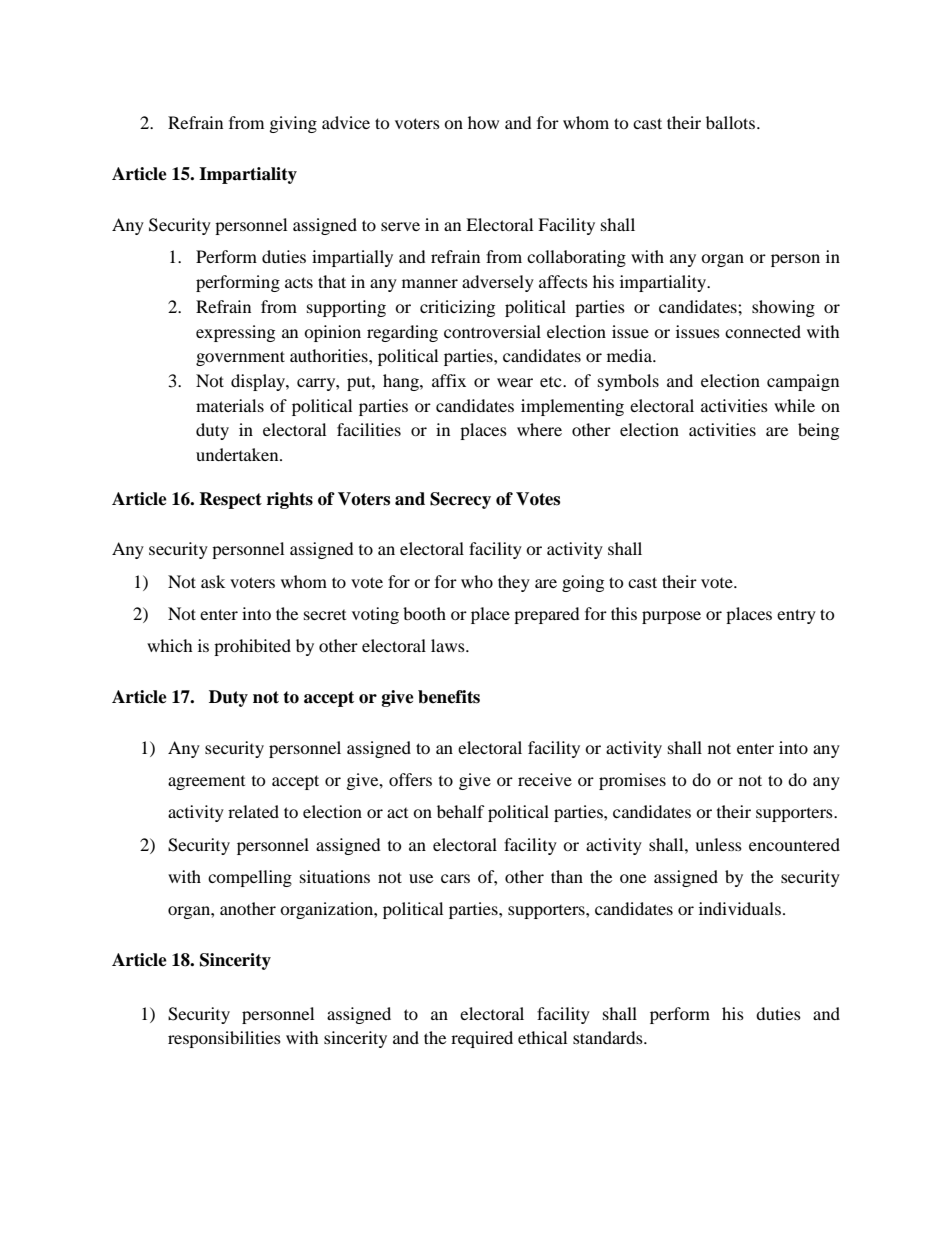 This image has height=1233, width=952. What do you see at coordinates (240, 358) in the image?
I see `government` at bounding box center [240, 358].
